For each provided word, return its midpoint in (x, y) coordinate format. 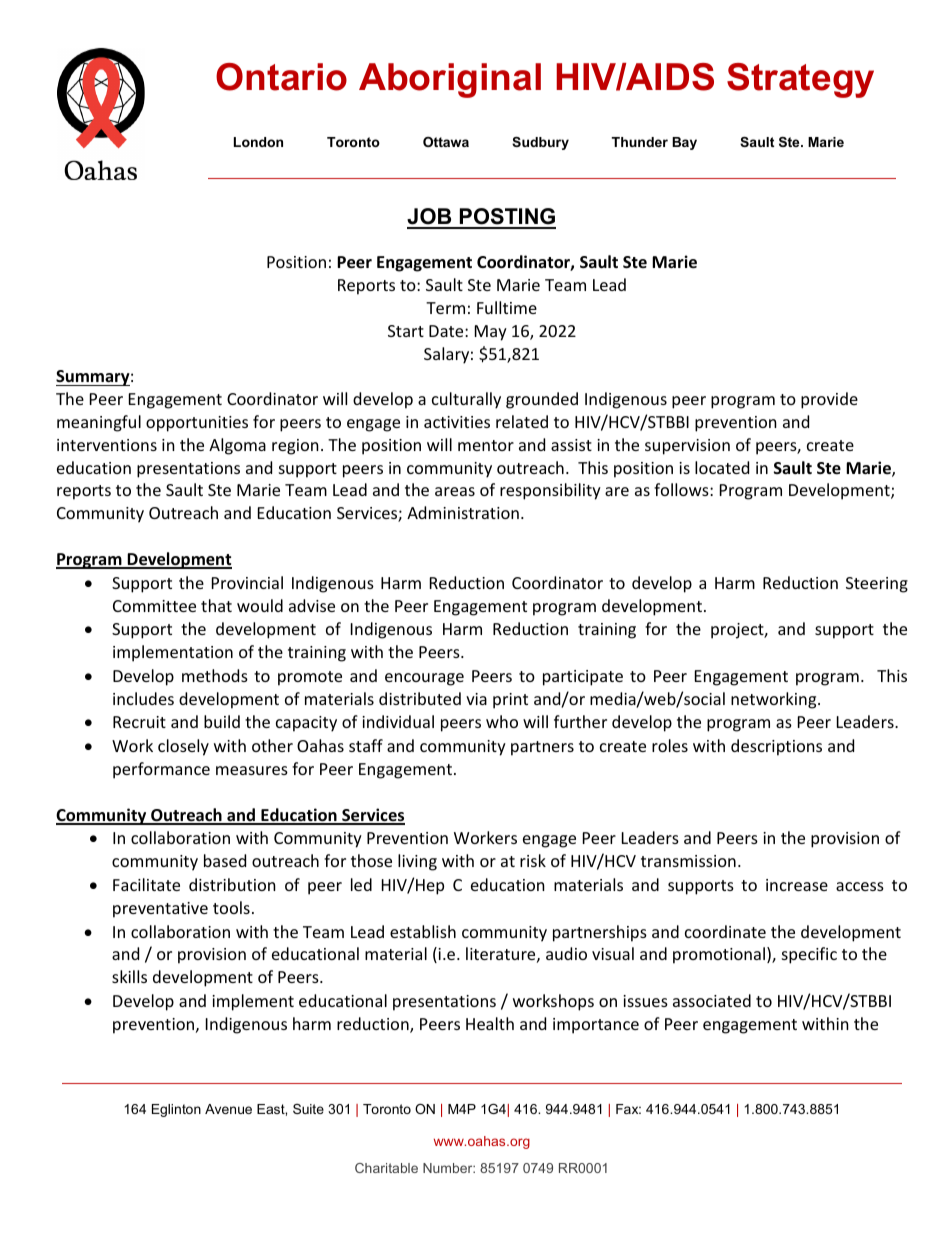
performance (161, 770)
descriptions (776, 747)
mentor (486, 445)
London (258, 142)
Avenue (228, 1109)
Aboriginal (450, 80)
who (502, 721)
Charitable (386, 1168)
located (722, 467)
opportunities (197, 424)
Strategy (800, 80)
